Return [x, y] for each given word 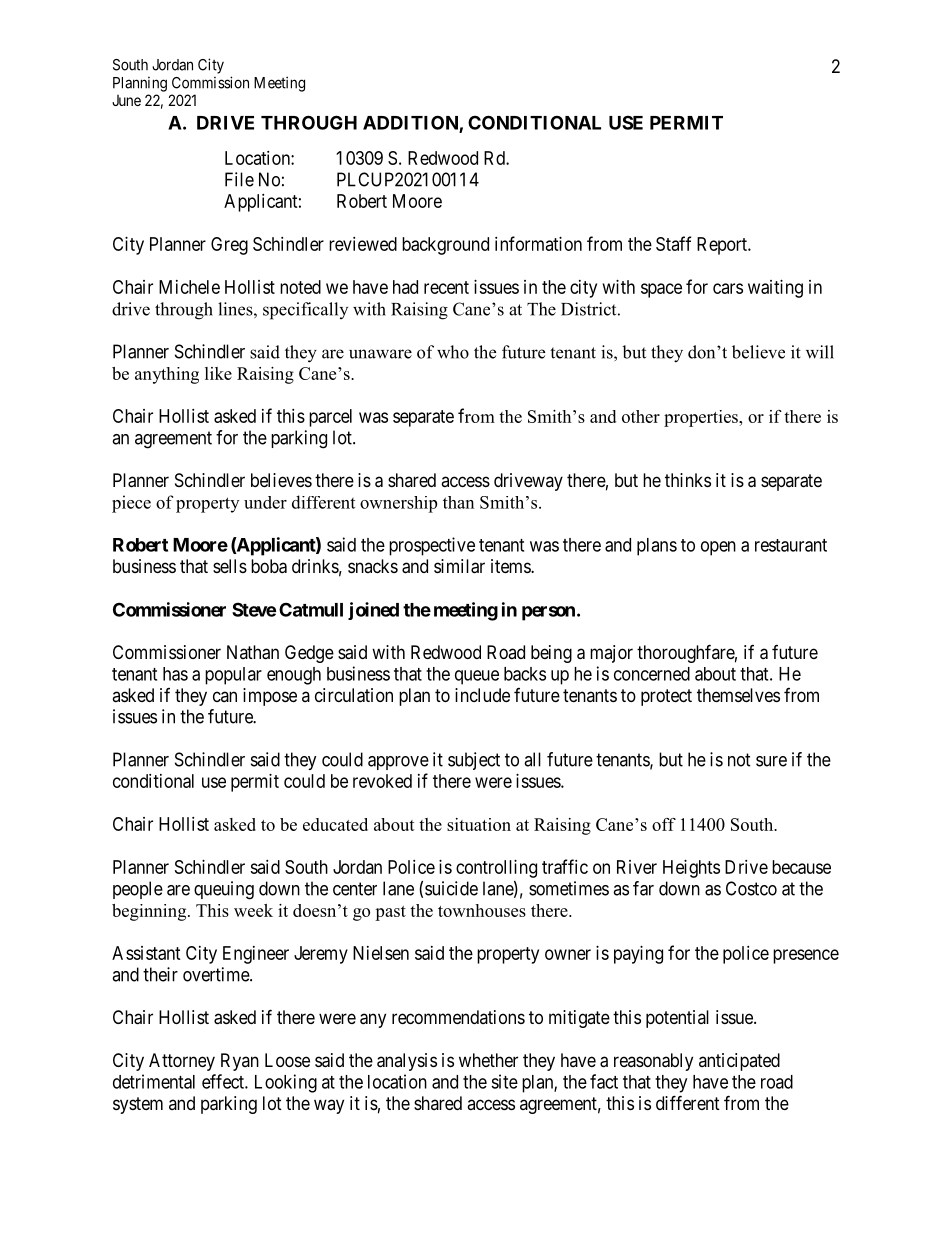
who [453, 352]
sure [771, 761]
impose [270, 697]
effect [224, 1081]
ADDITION [411, 123]
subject [474, 761]
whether [488, 1060]
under [265, 502]
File [239, 179]
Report [723, 246]
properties [702, 418]
